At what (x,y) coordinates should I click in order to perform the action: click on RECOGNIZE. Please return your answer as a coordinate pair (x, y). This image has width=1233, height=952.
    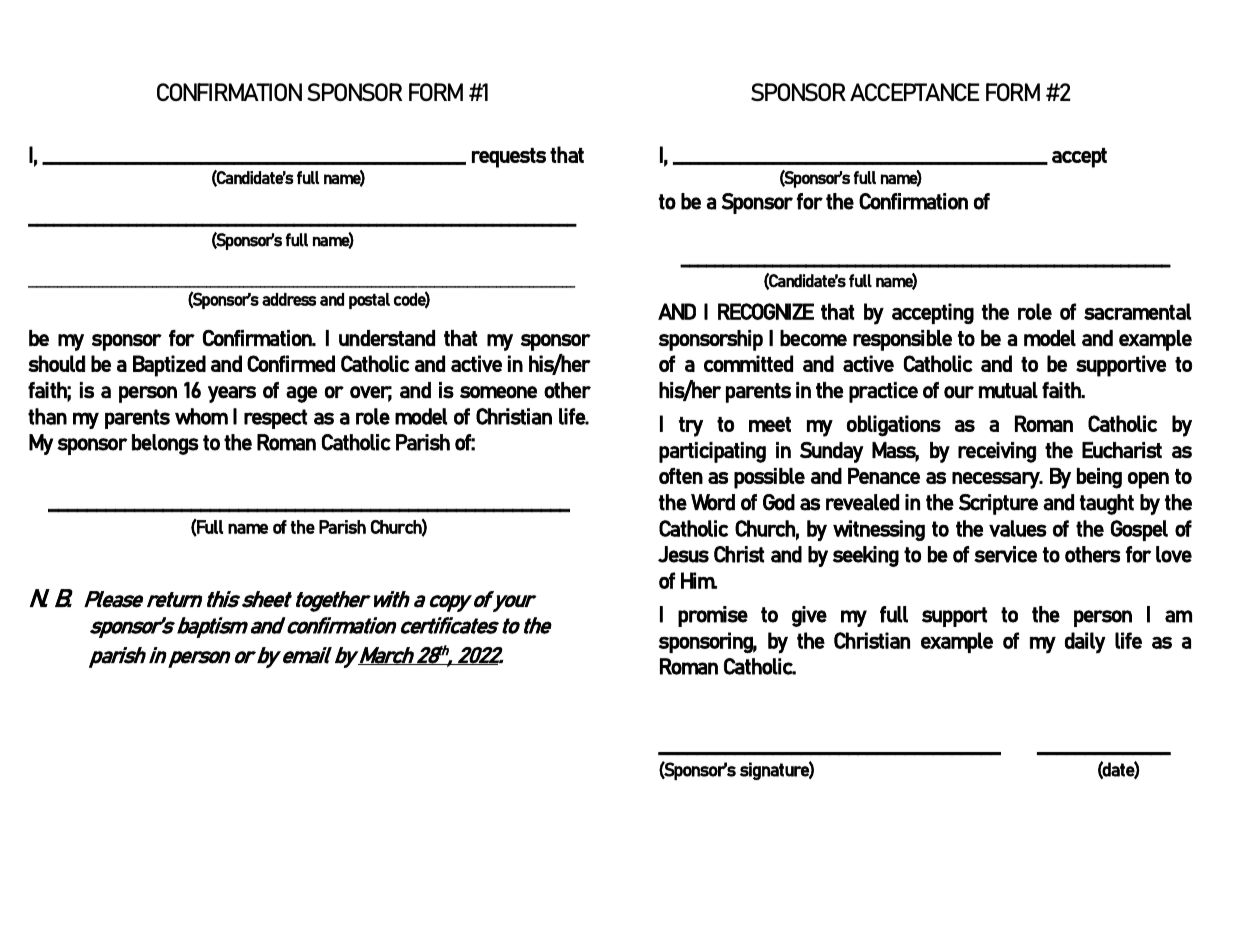
    Looking at the image, I should click on (766, 311).
